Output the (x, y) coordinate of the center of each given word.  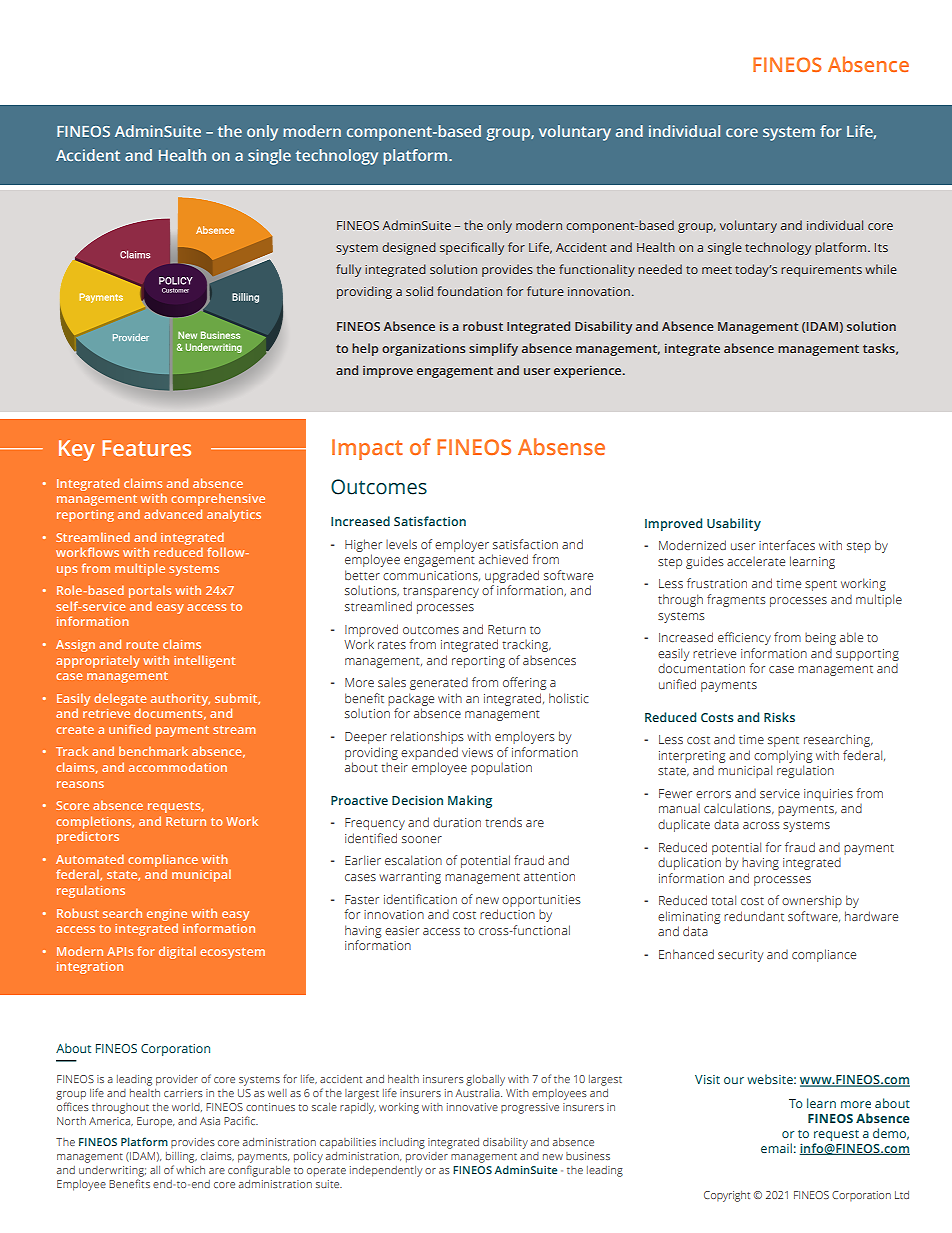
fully (348, 270)
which (190, 1170)
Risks (779, 717)
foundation (469, 291)
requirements (821, 271)
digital (177, 952)
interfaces (787, 545)
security (740, 956)
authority (180, 699)
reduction (507, 914)
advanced (173, 514)
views (477, 752)
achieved (503, 559)
